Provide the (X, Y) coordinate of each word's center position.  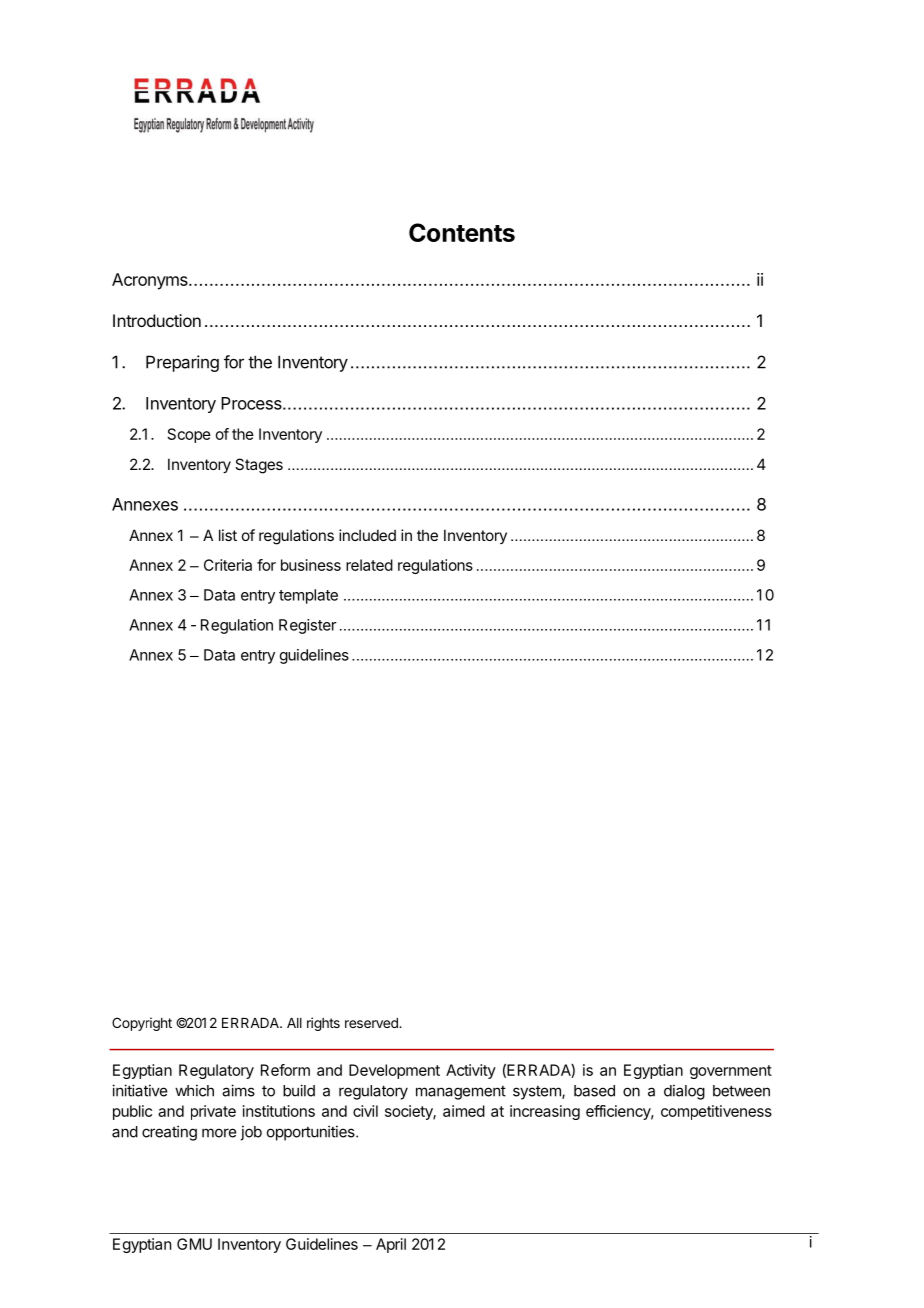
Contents (462, 232)
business (311, 565)
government (731, 1072)
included (367, 535)
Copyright (142, 1024)
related (369, 565)
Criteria (228, 565)
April (391, 1245)
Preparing (182, 363)
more (219, 1133)
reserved (372, 1023)
